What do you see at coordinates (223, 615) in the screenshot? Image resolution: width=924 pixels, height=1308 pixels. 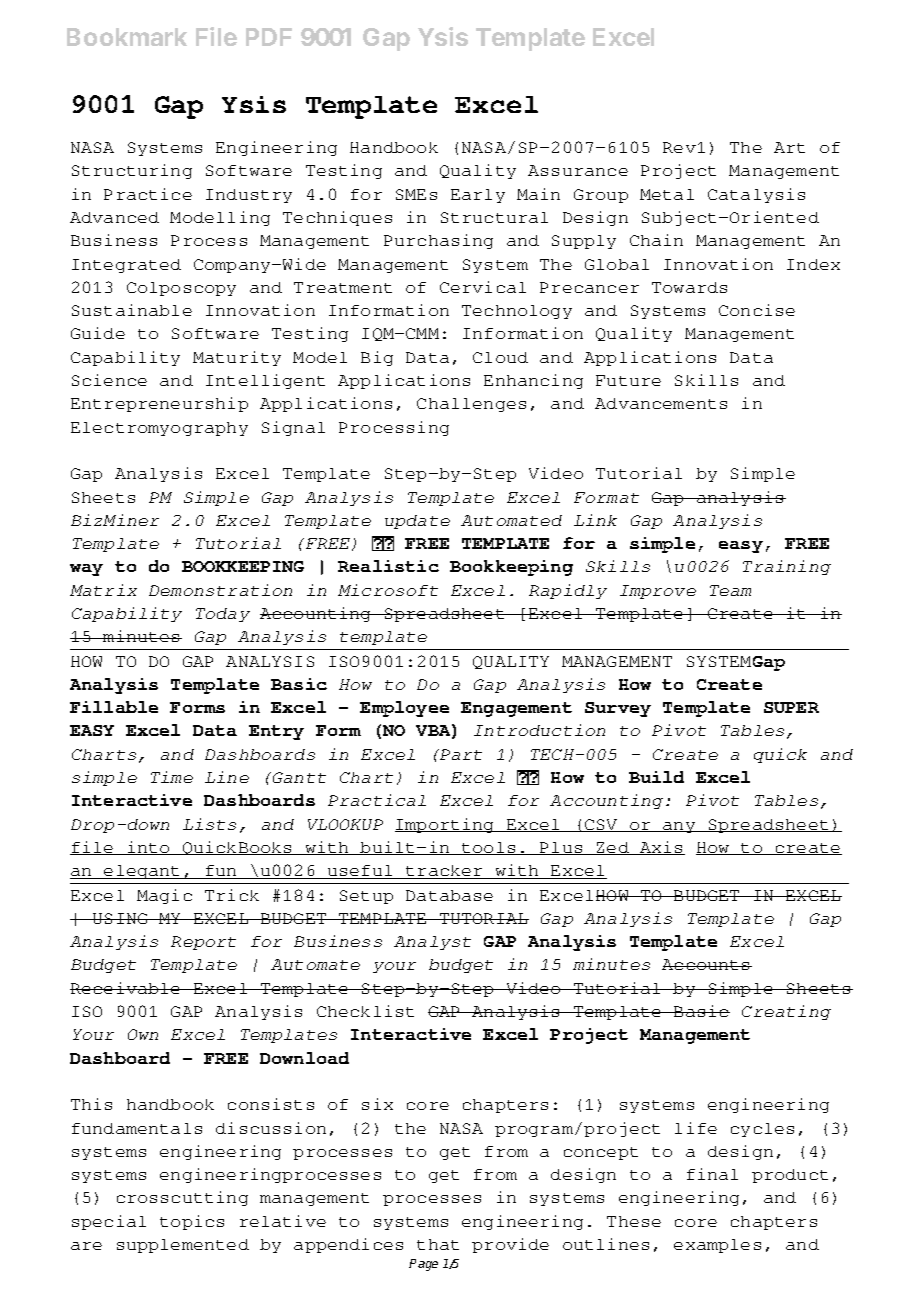 I see `Today` at bounding box center [223, 615].
